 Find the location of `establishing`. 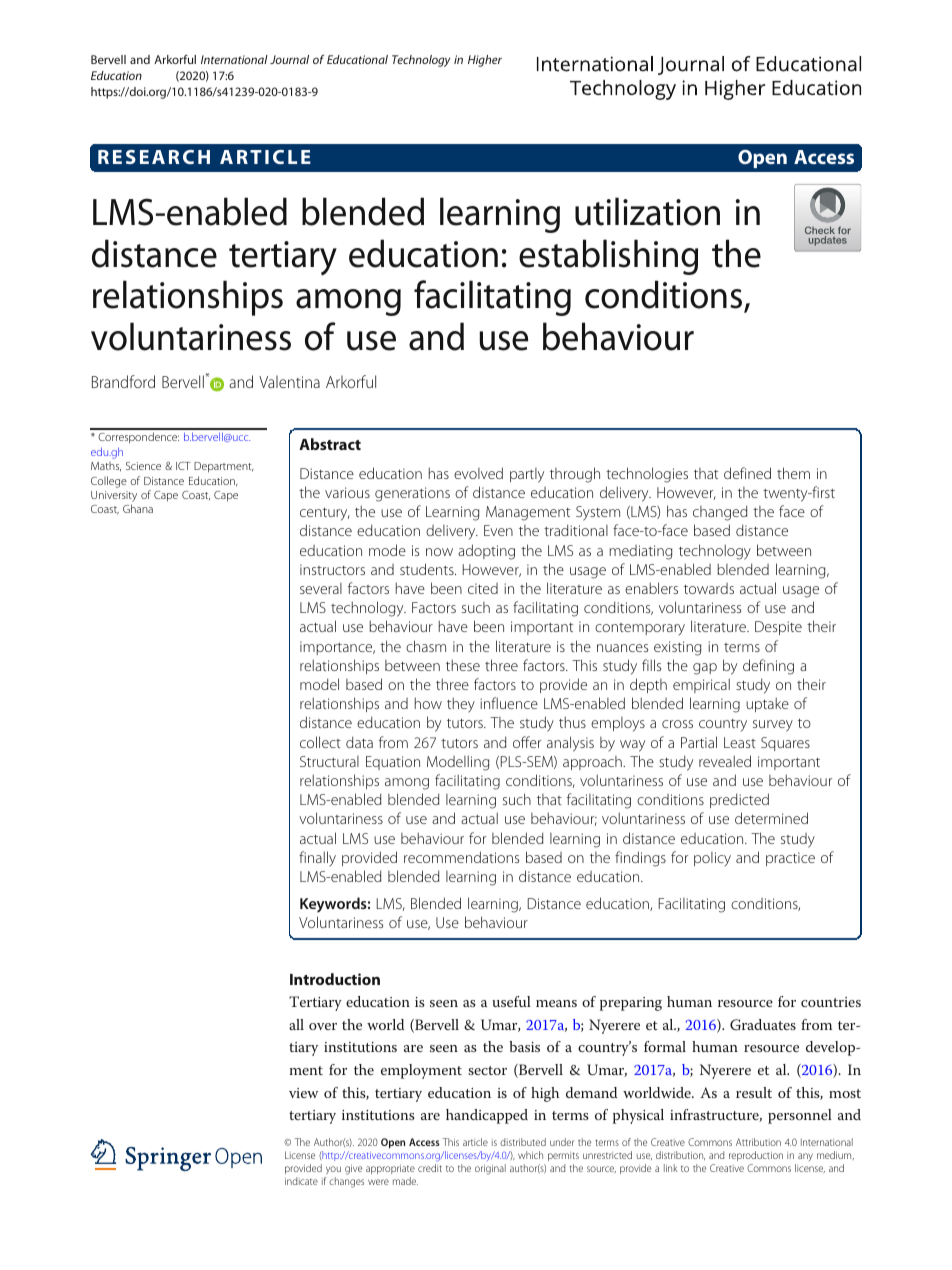

establishing is located at coordinates (608, 257).
